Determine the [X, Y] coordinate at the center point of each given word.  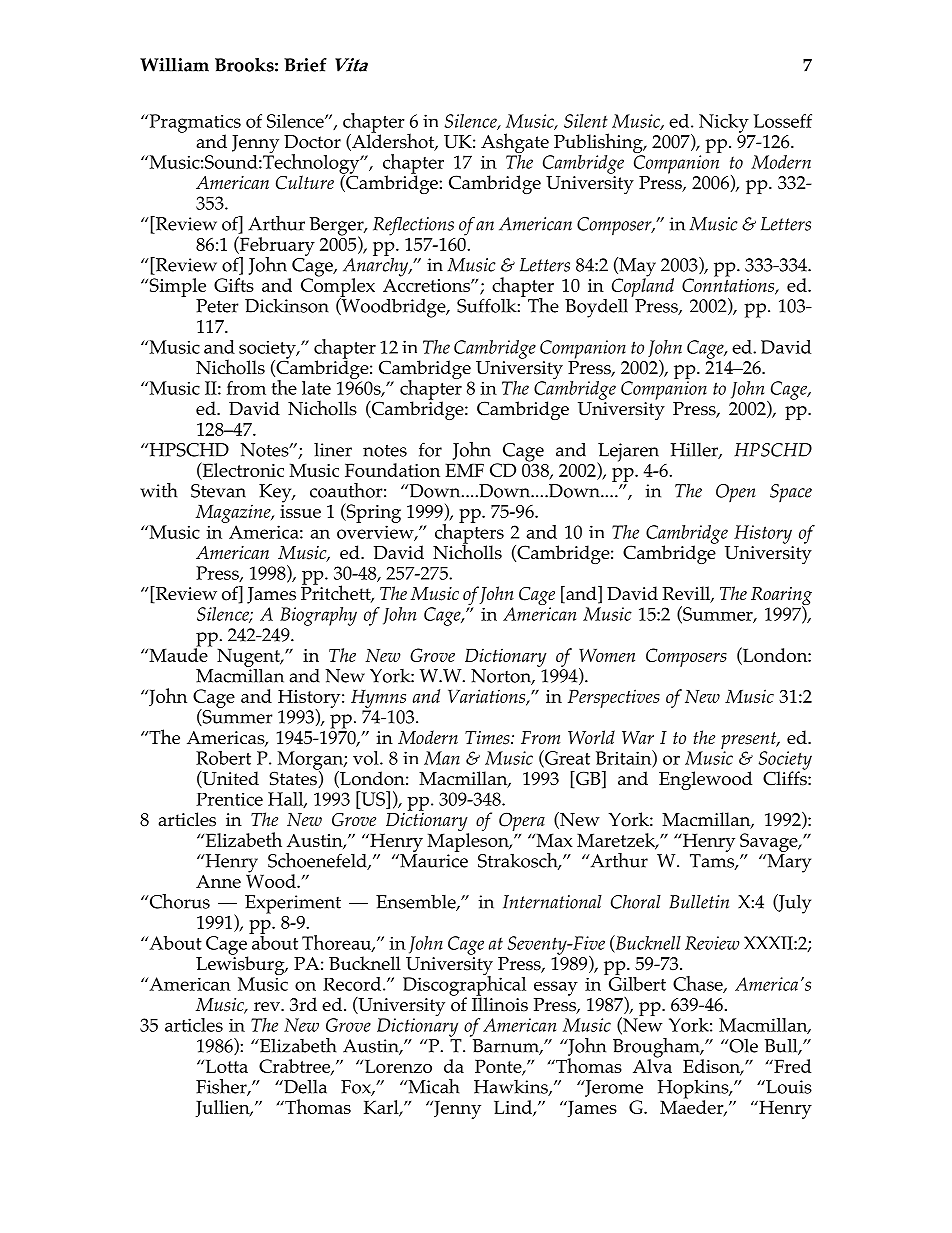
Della [304, 1086]
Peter [217, 306]
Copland [643, 286]
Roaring [781, 597]
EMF [464, 470]
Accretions [427, 284]
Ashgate [516, 144]
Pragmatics [194, 124]
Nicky [724, 123]
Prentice [229, 799]
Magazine [234, 513]
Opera [522, 823]
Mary [788, 863]
